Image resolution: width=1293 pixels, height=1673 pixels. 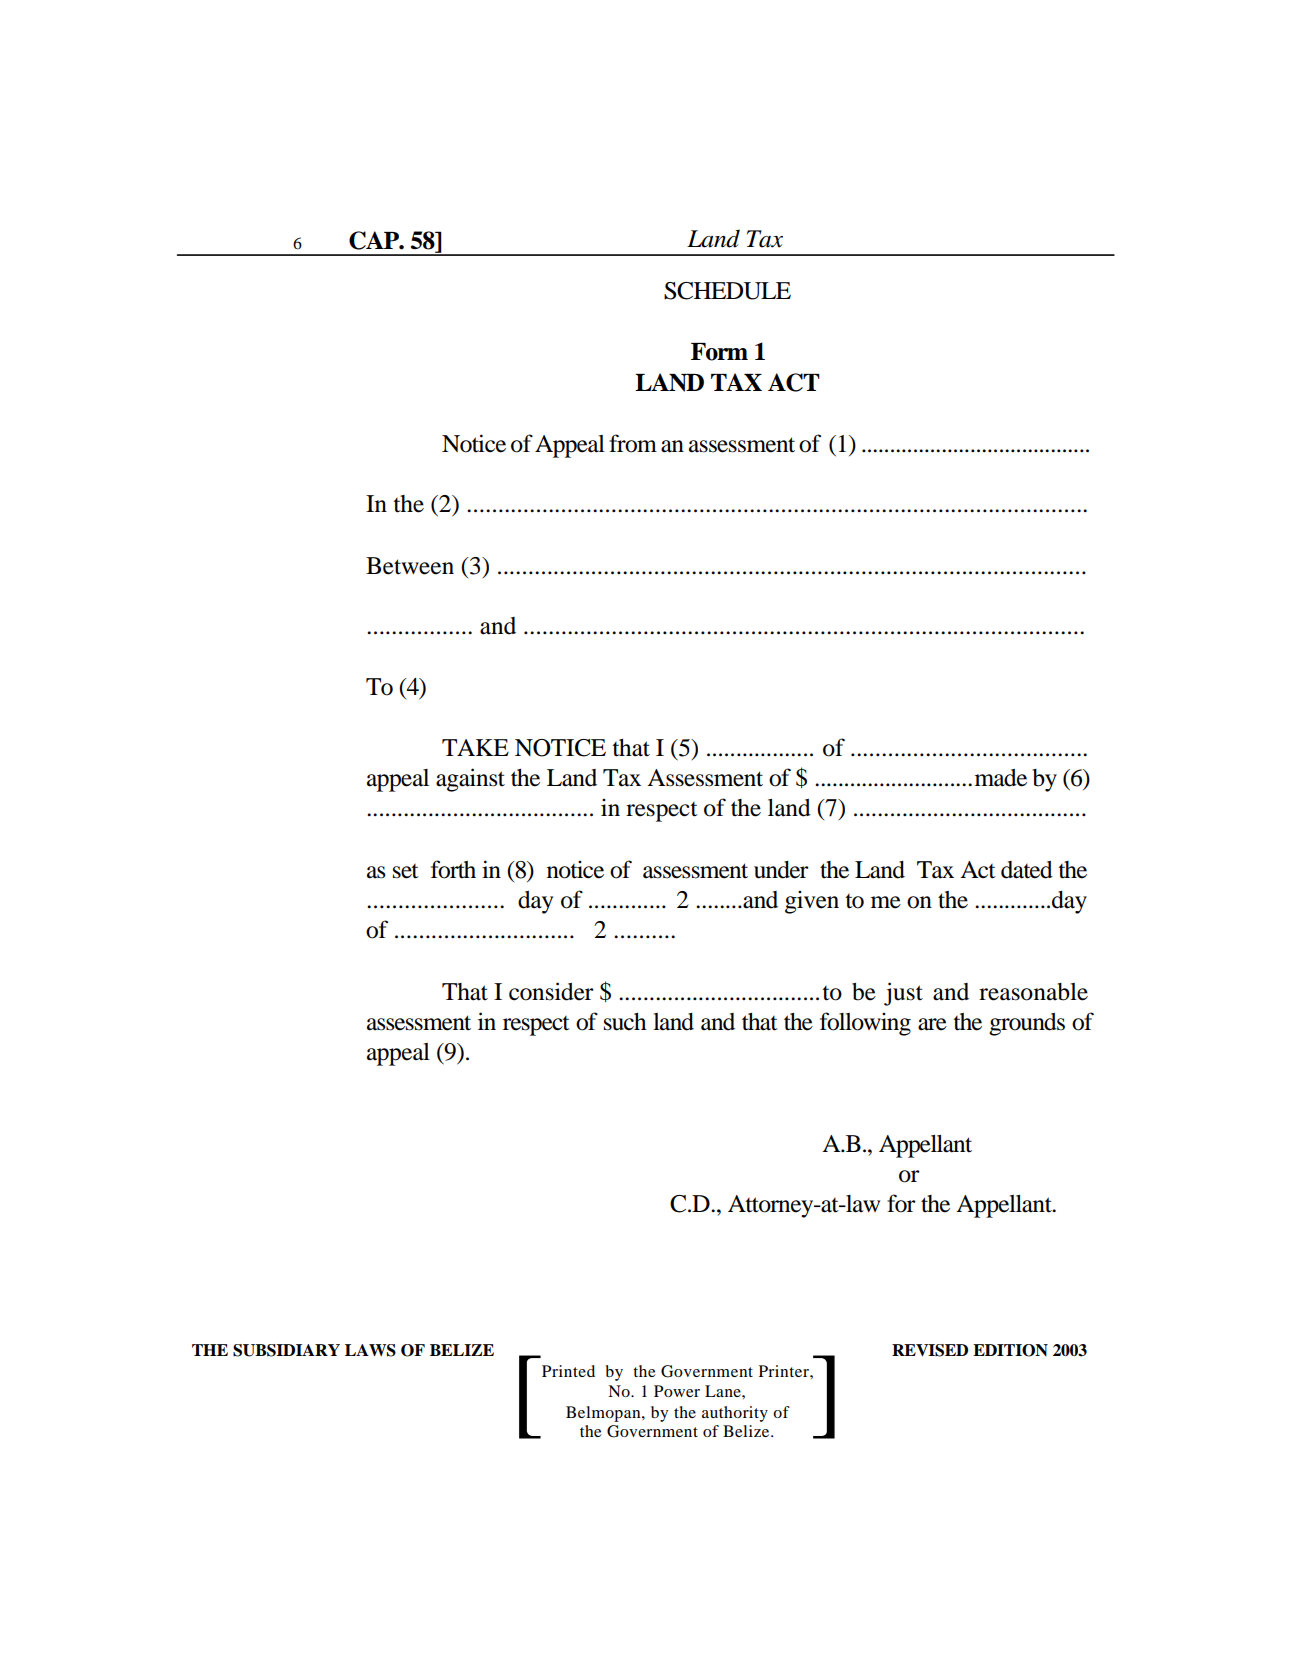 I want to click on SCHEDULE, so click(x=727, y=291).
